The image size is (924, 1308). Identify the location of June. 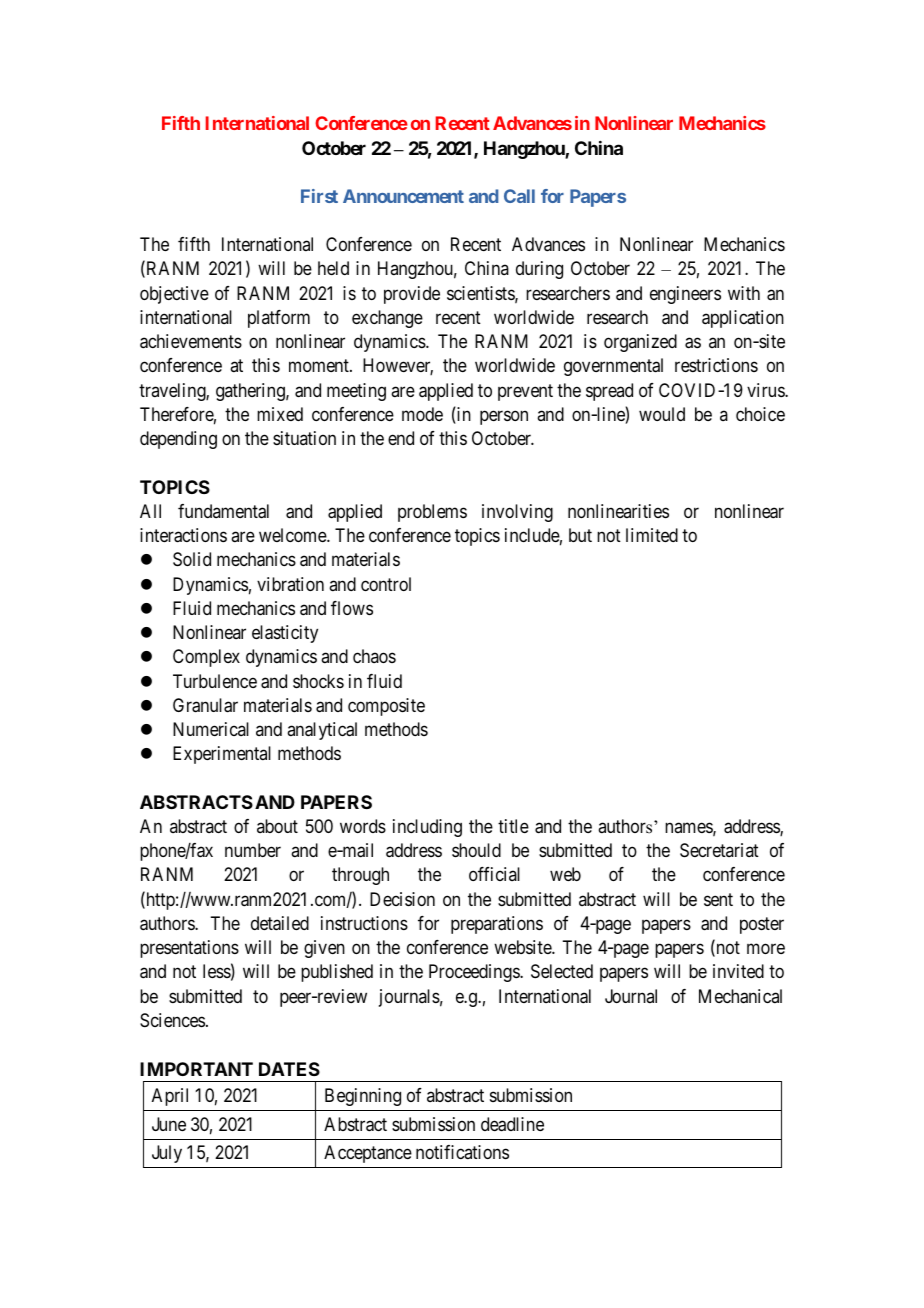
(169, 1124).
